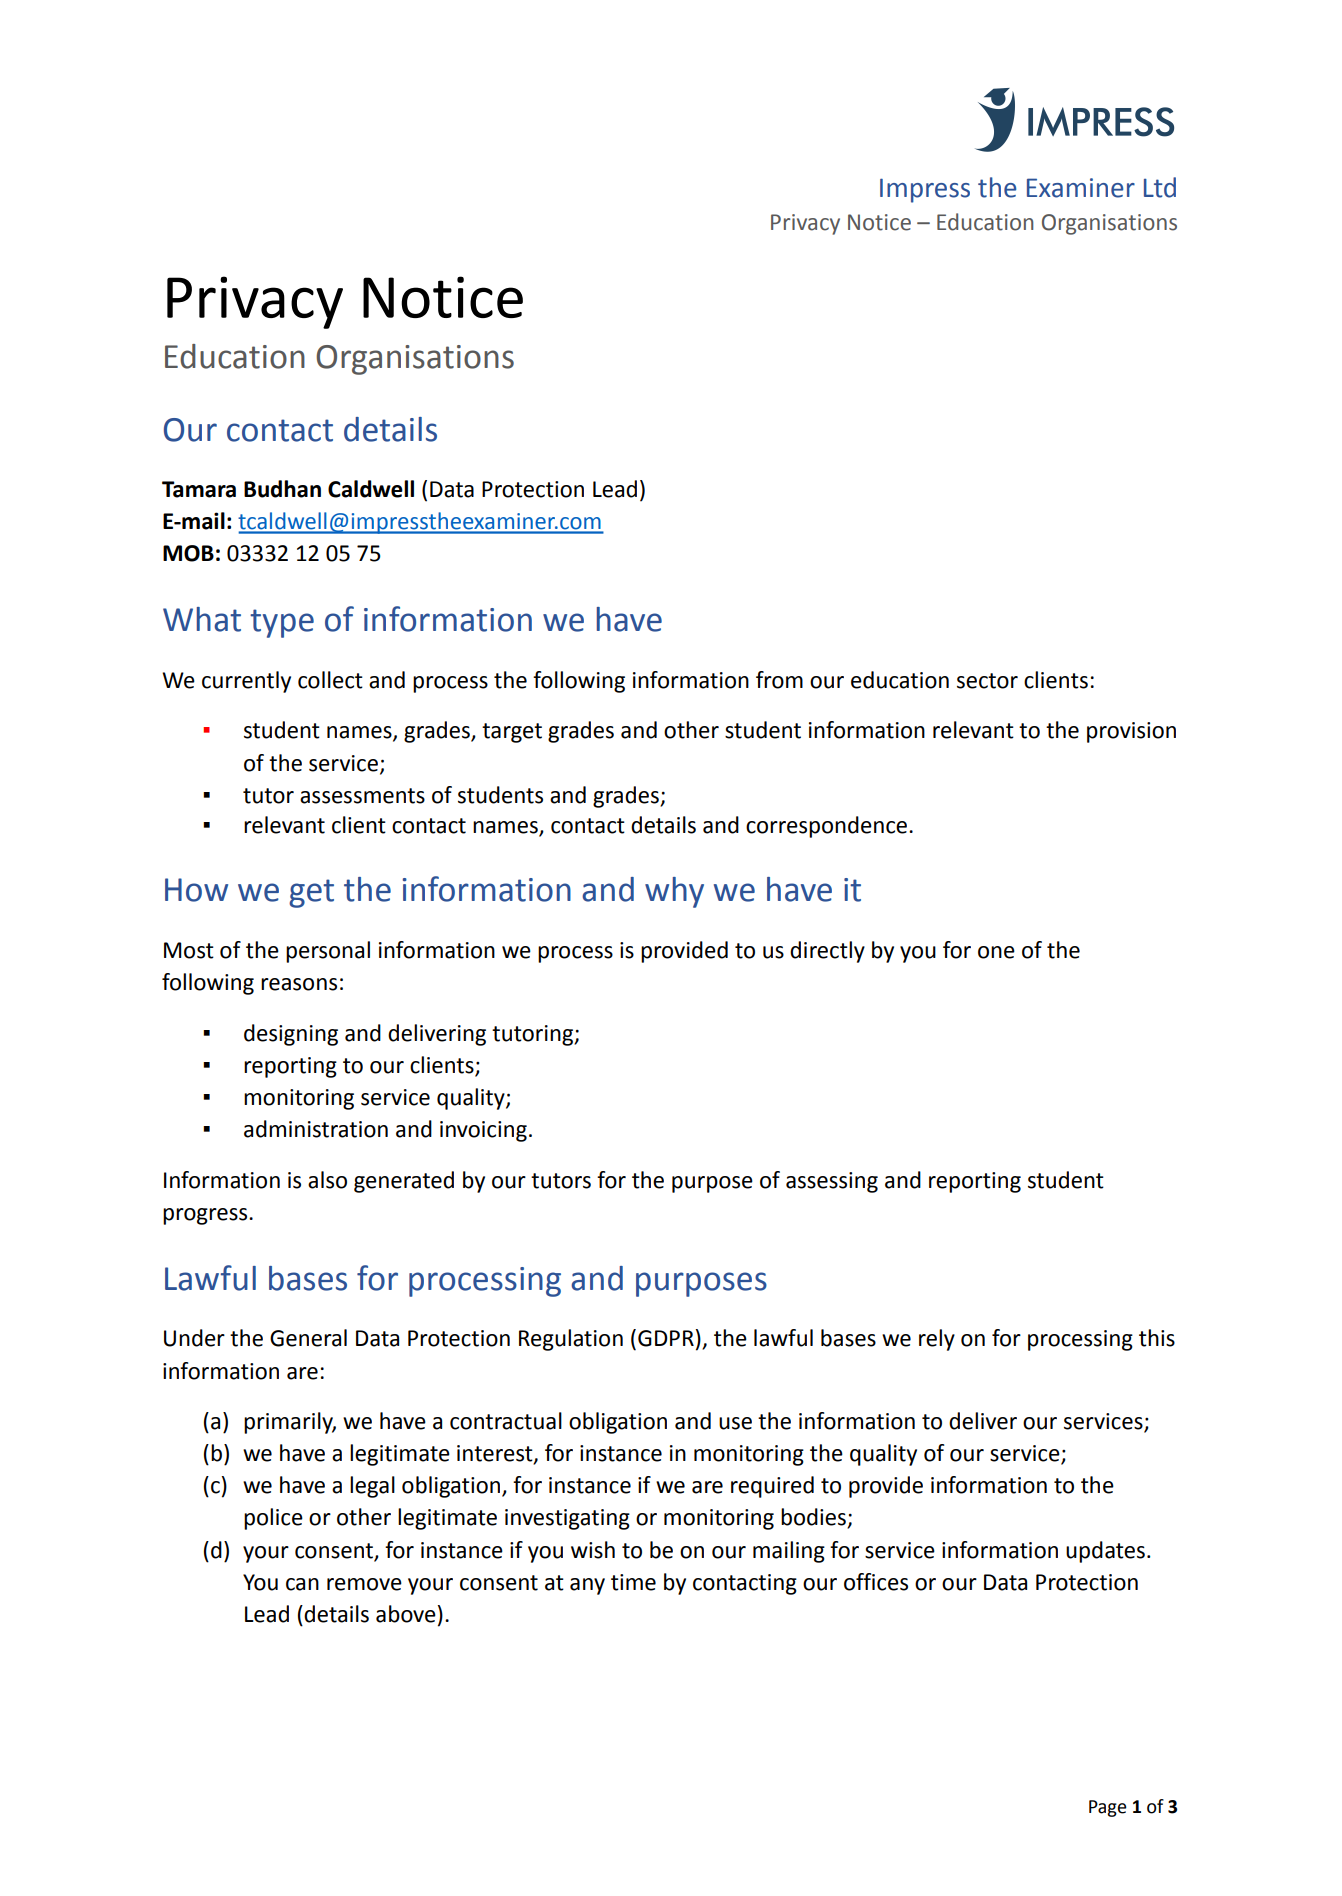 The width and height of the screenshot is (1342, 1896). Describe the element at coordinates (674, 892) in the screenshot. I see `why` at that location.
